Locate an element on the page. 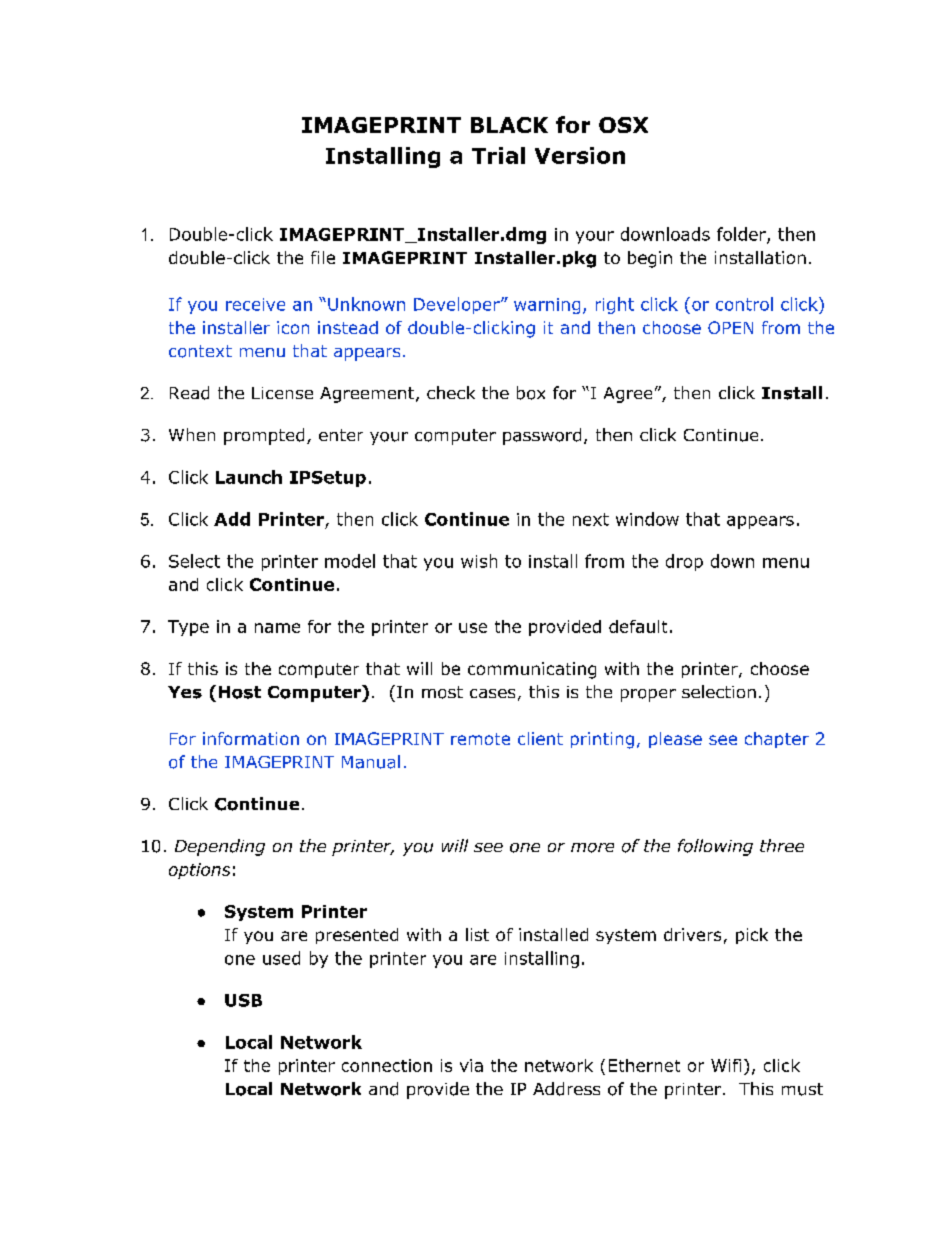 This page has height=1233, width=952. via is located at coordinates (471, 1065).
